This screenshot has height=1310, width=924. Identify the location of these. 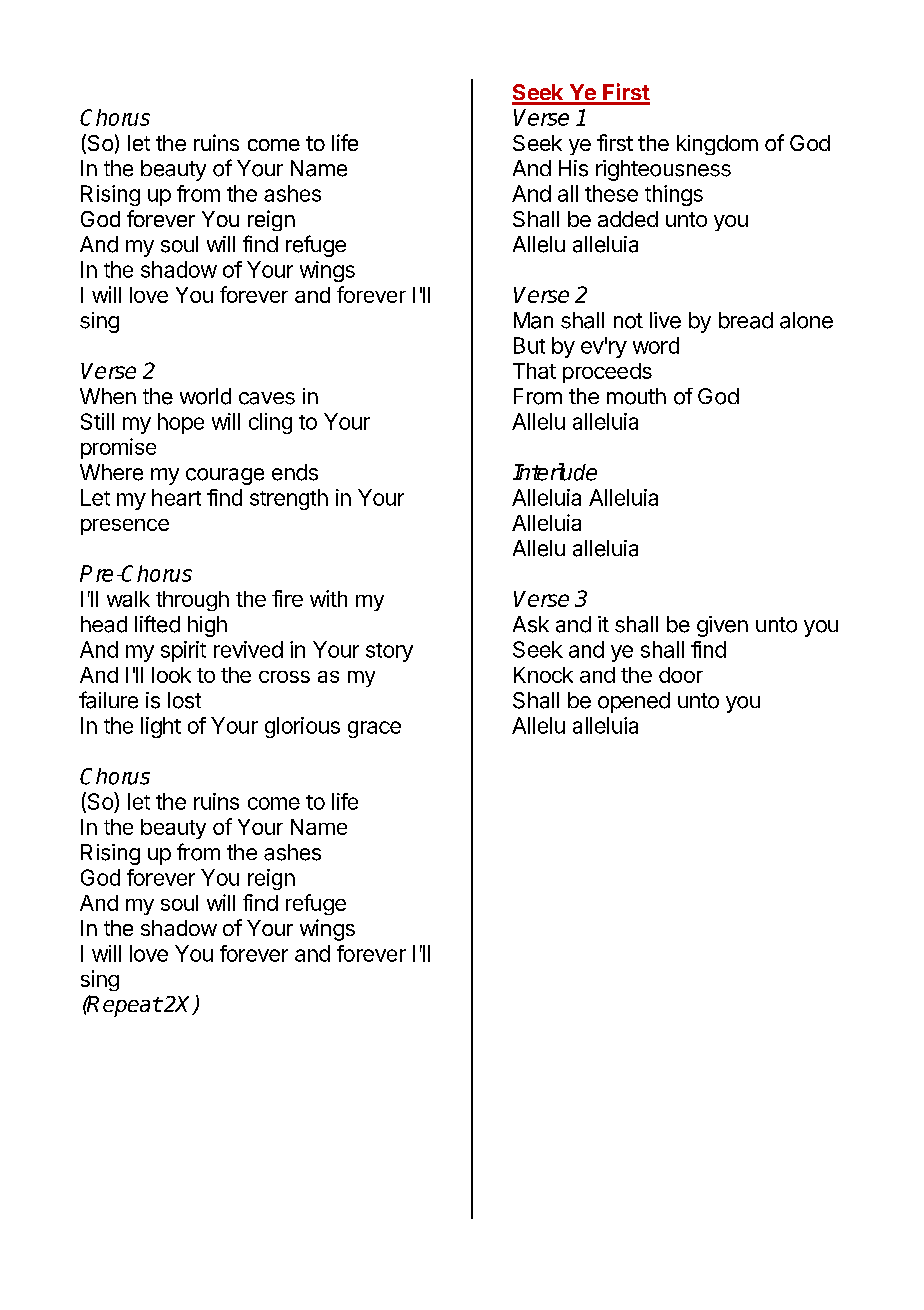
(611, 193).
